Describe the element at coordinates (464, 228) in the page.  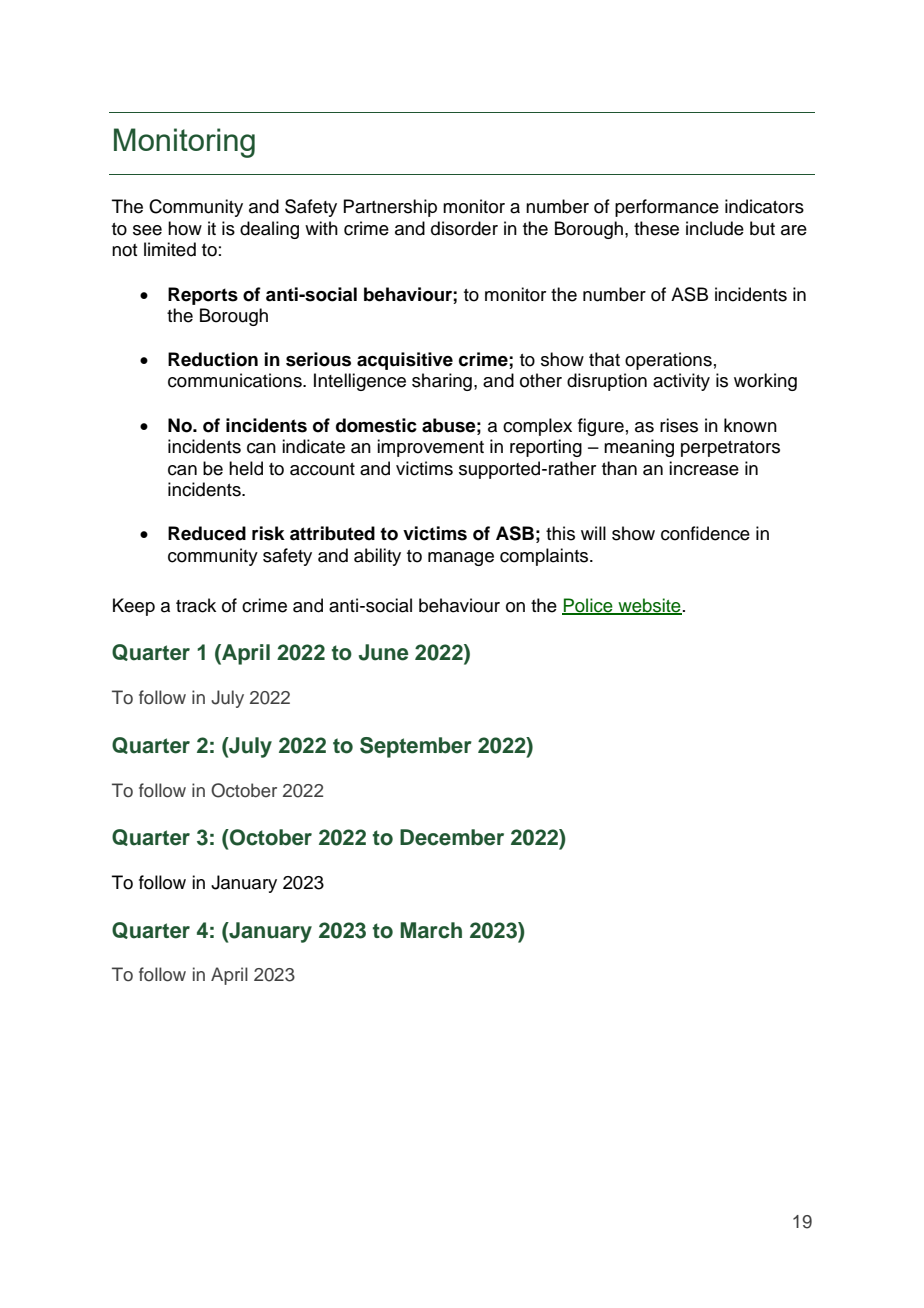
I see `disorder` at that location.
